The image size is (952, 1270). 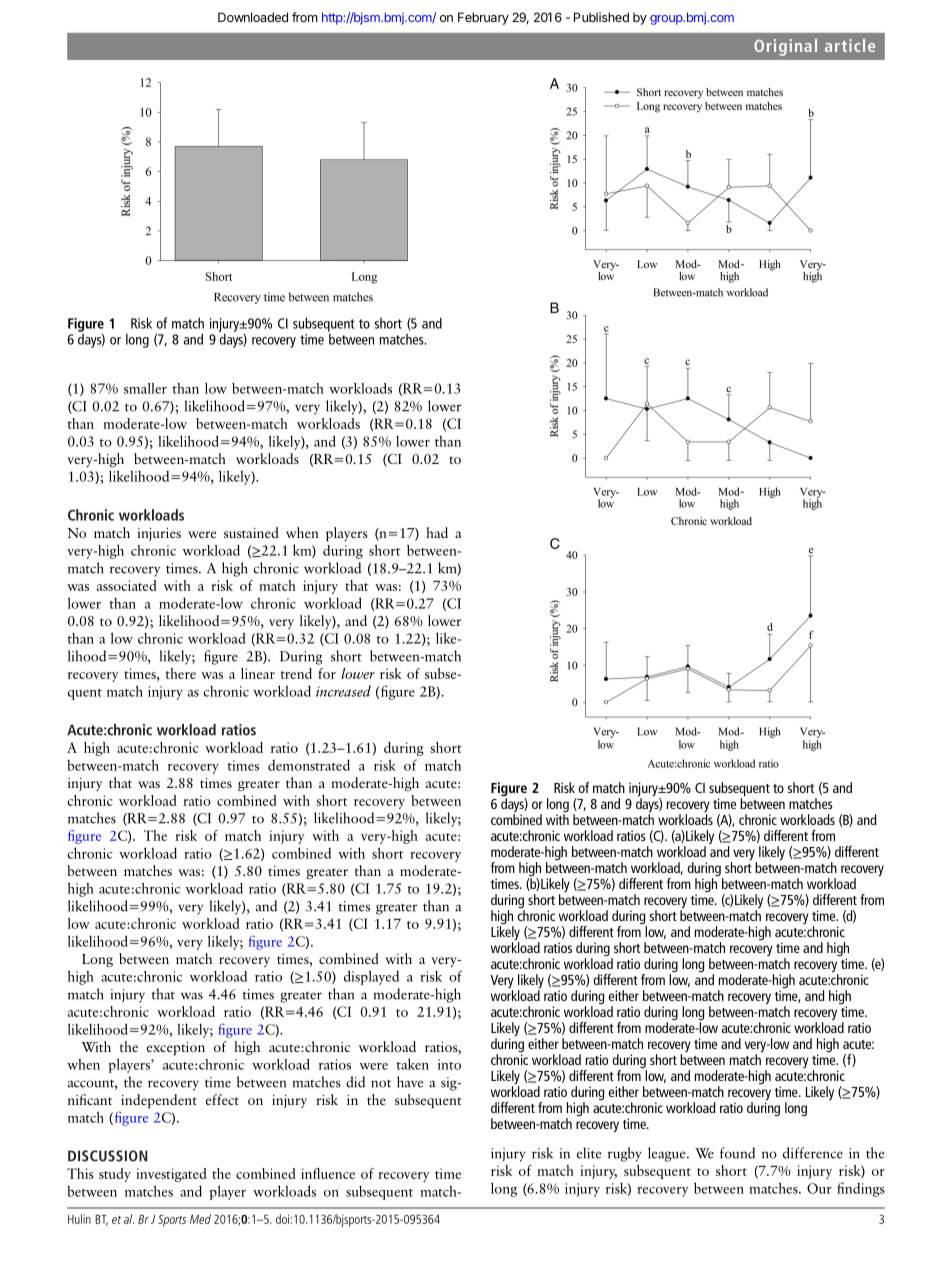 I want to click on had, so click(x=437, y=532).
